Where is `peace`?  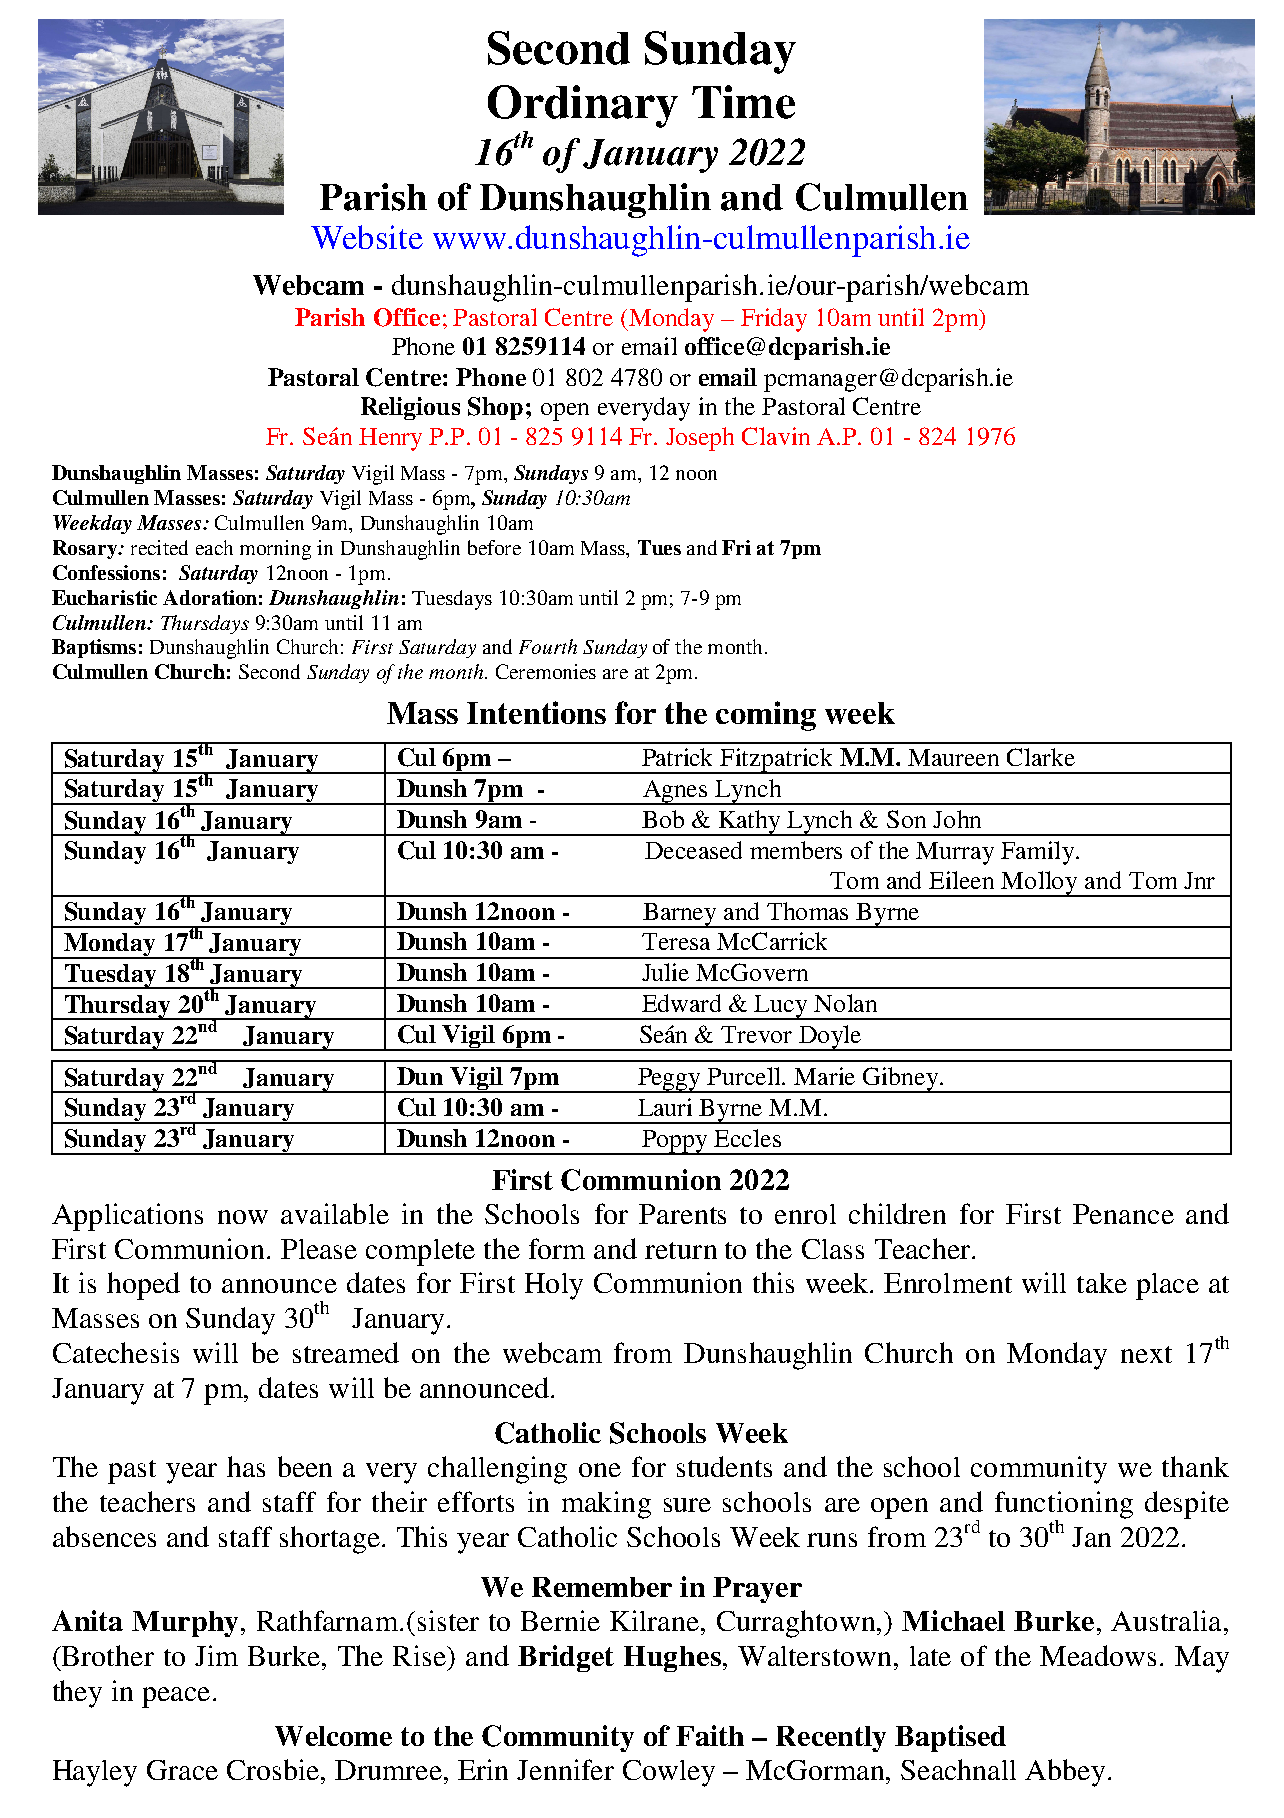
peace is located at coordinates (176, 1697).
